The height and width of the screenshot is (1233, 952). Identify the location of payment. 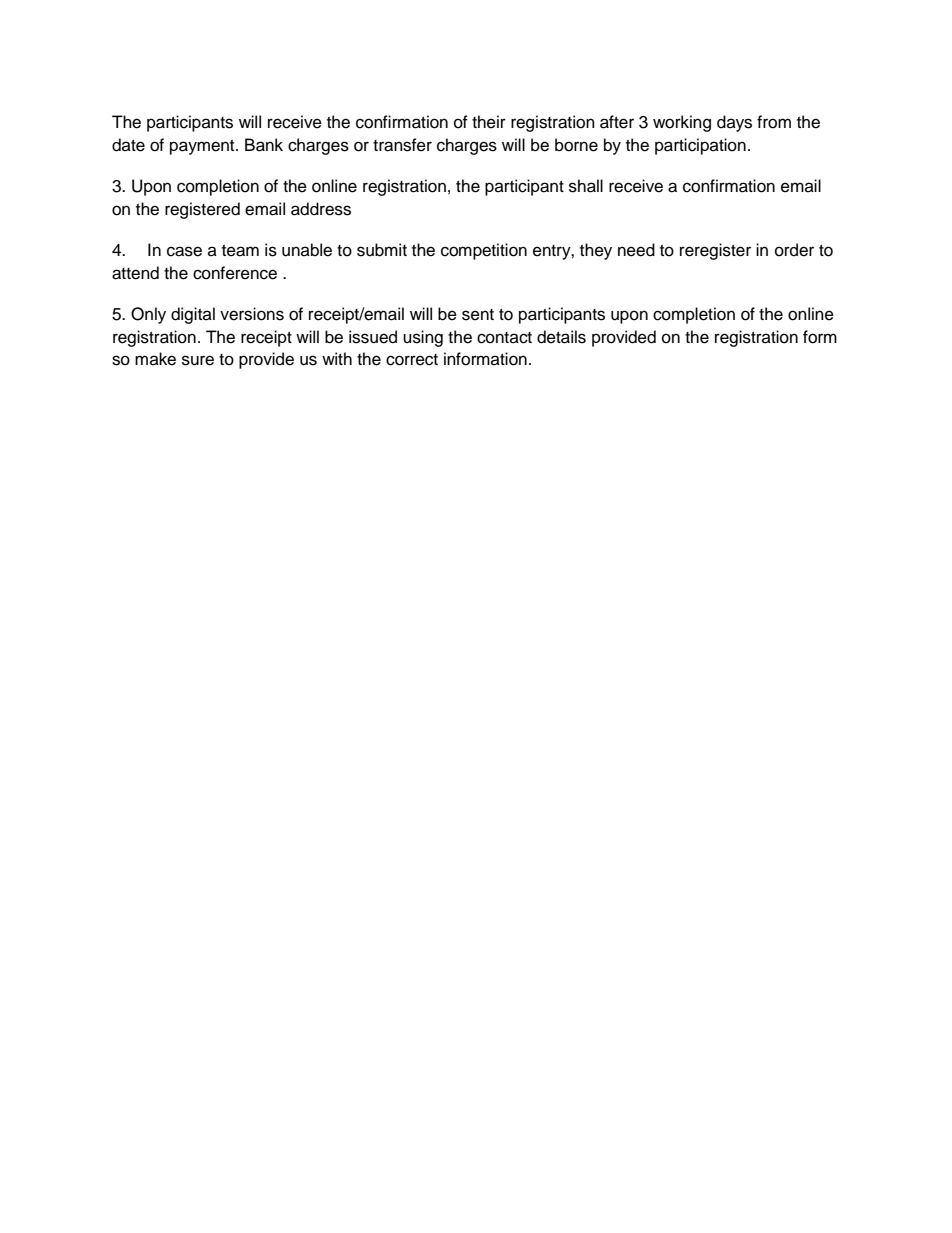
(203, 147).
